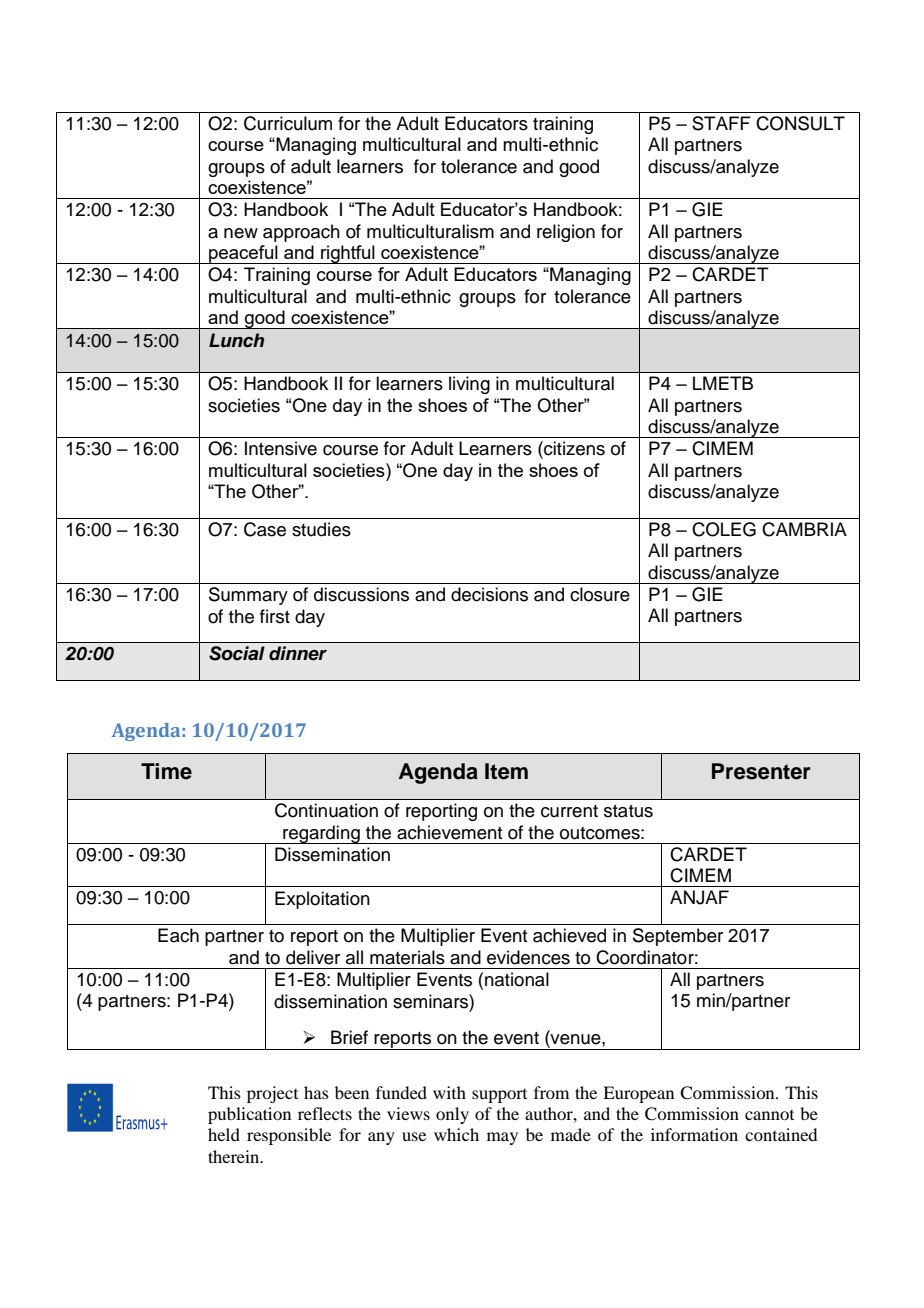 The height and width of the image is (1308, 924). Describe the element at coordinates (694, 1134) in the image. I see `information` at that location.
